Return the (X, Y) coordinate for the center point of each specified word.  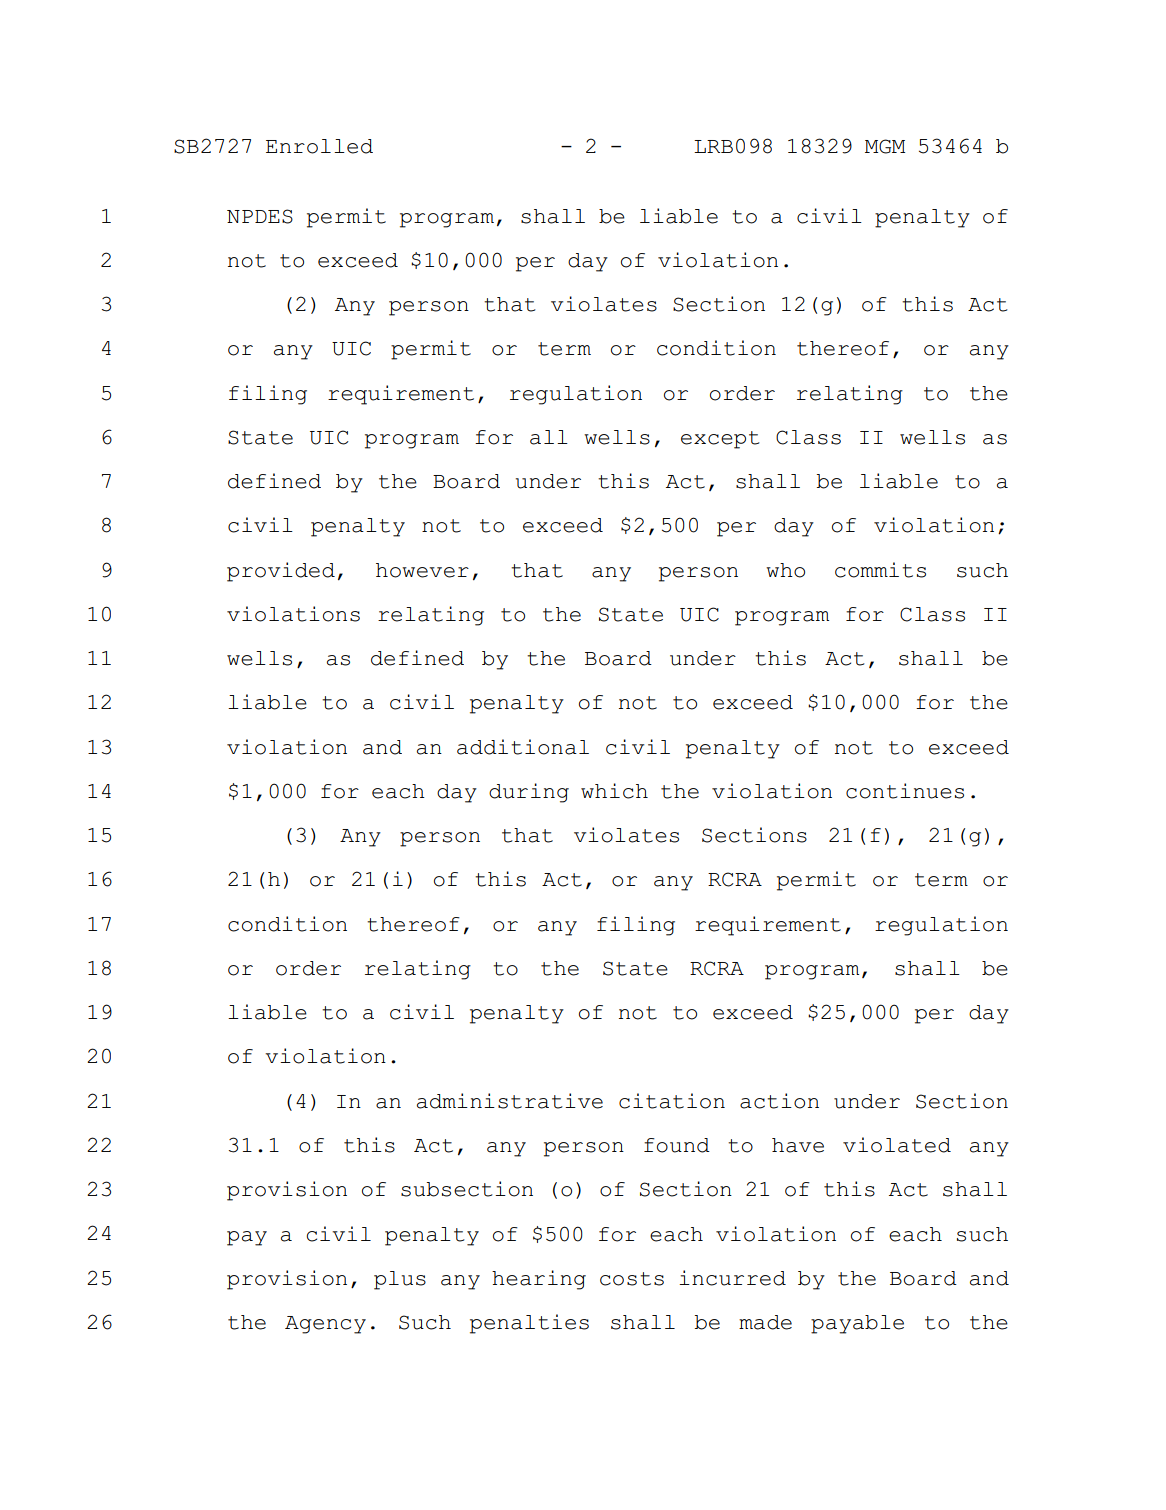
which (614, 791)
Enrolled (319, 146)
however (422, 570)
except (720, 440)
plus (400, 1280)
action (779, 1101)
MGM (885, 146)
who (785, 570)
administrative (510, 1101)
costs (632, 1279)
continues (905, 791)
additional (523, 747)
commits (880, 570)
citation (672, 1101)
